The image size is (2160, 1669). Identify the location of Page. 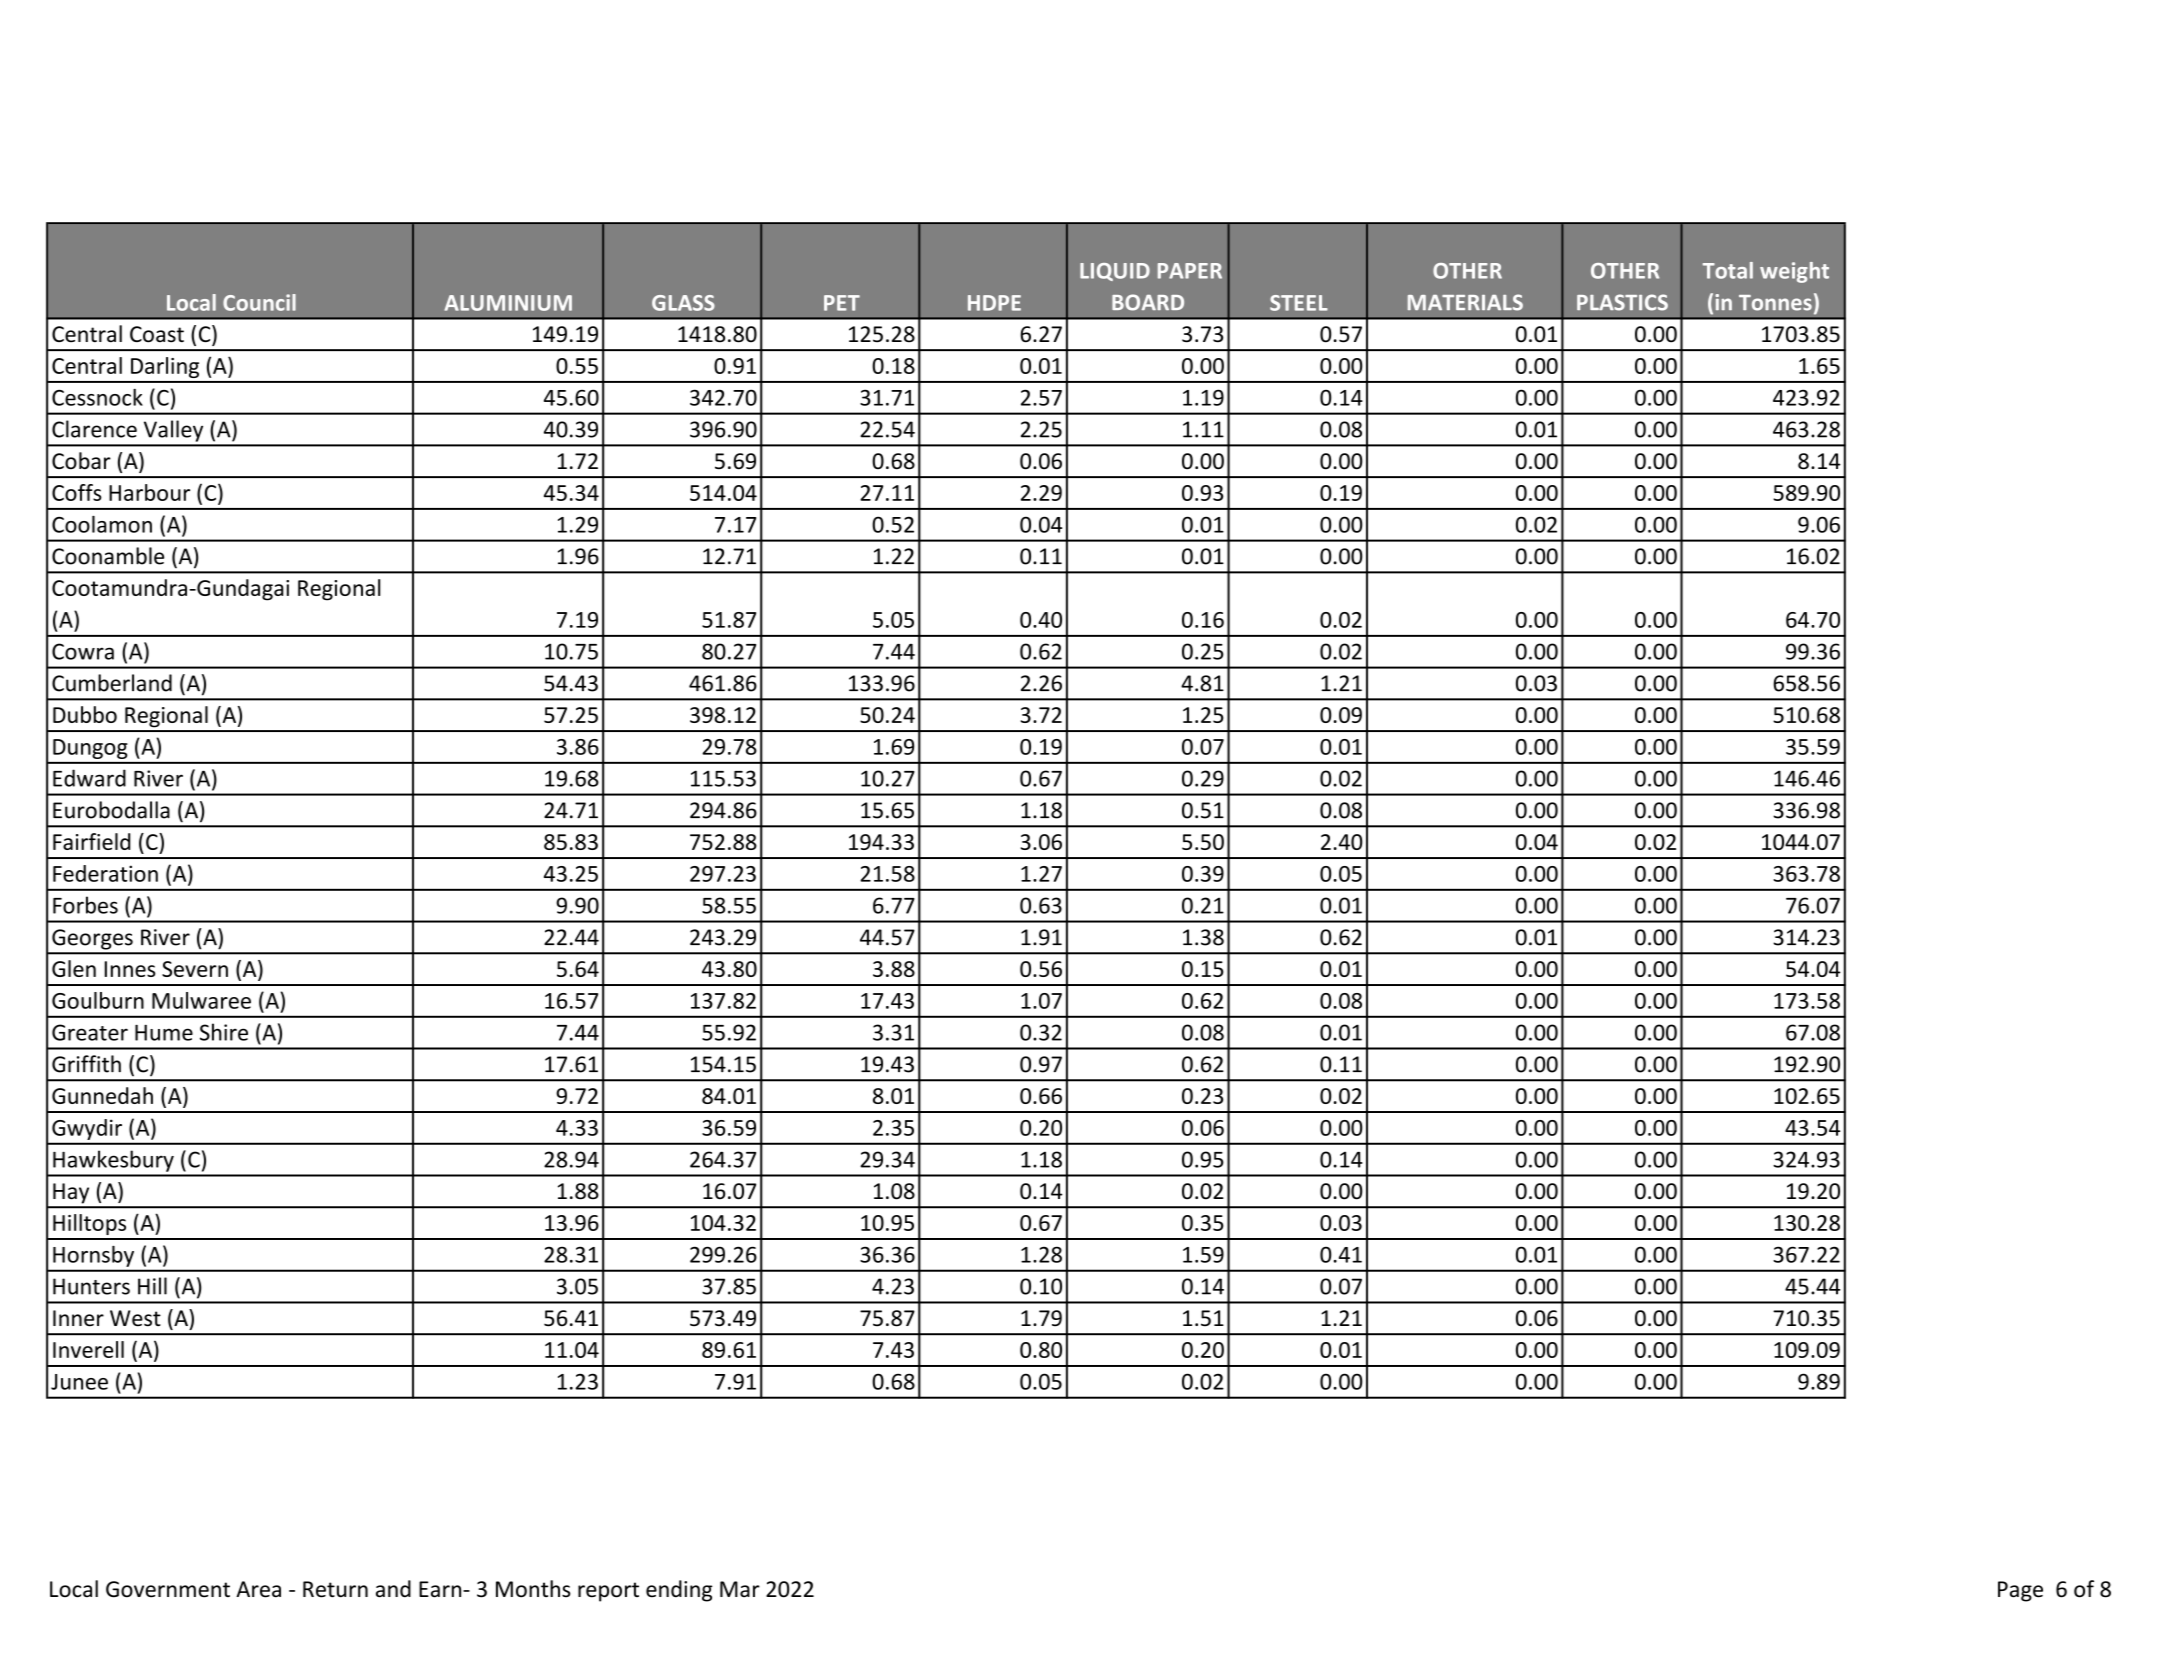
(2020, 1591).
